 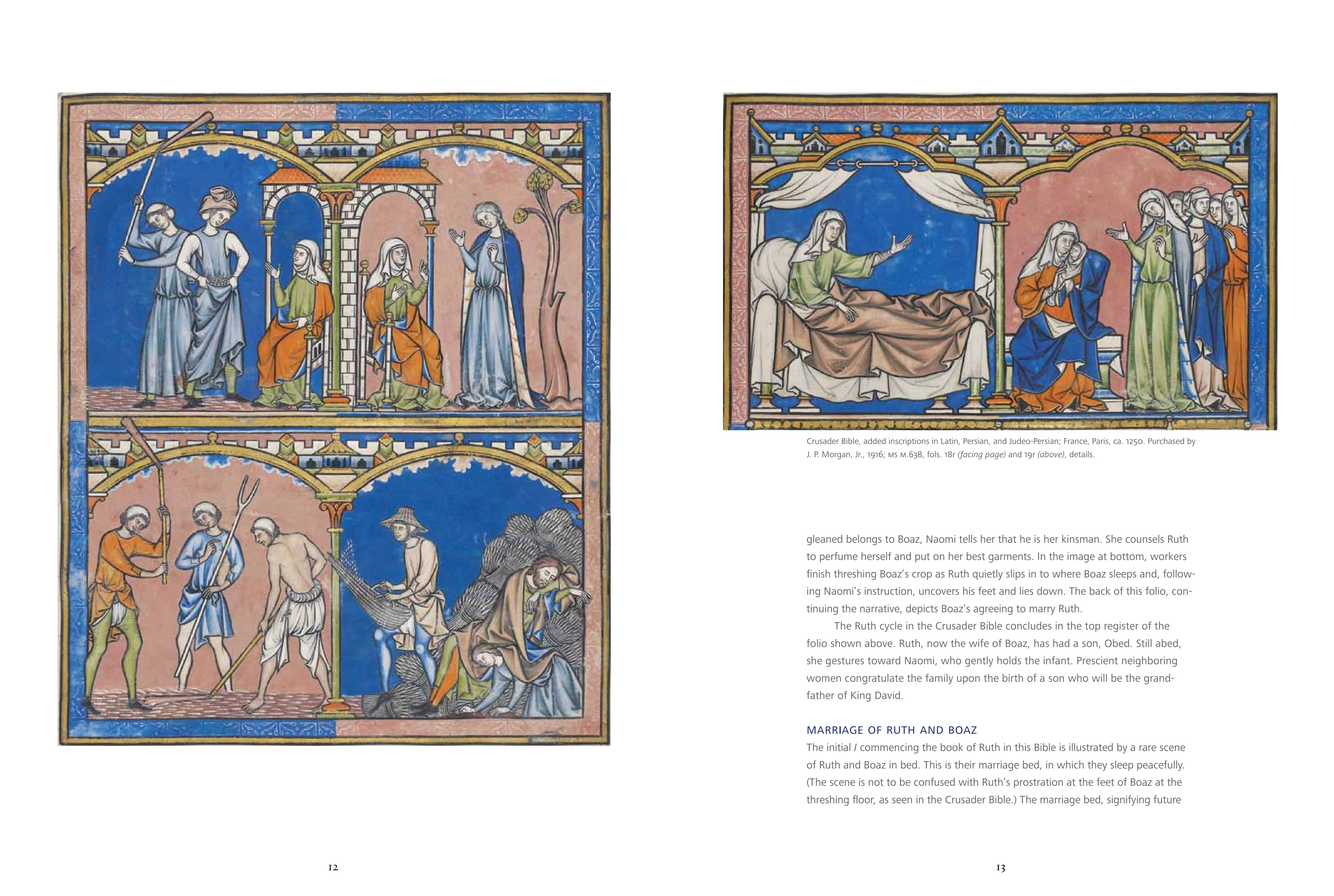 I want to click on register, so click(x=1121, y=627).
